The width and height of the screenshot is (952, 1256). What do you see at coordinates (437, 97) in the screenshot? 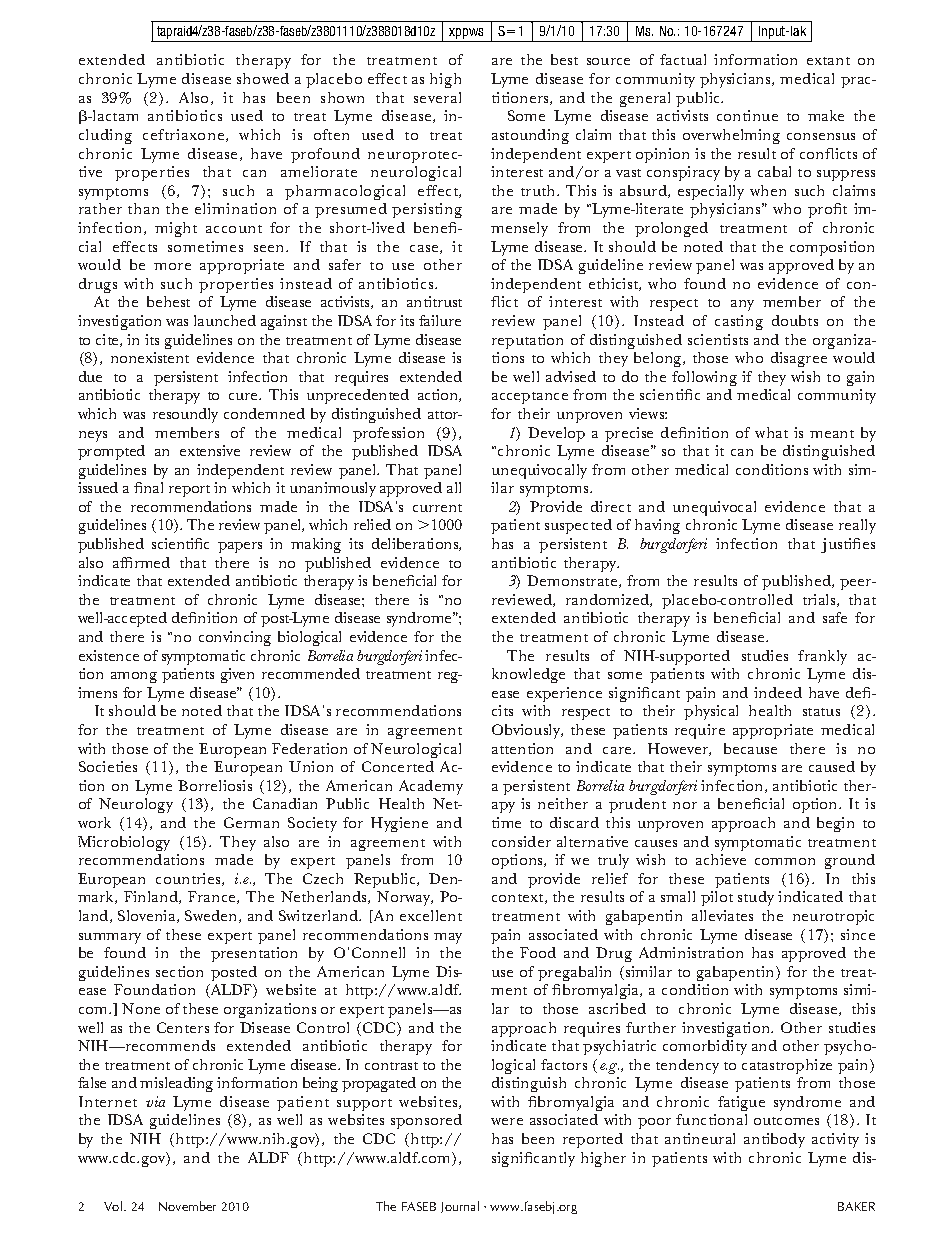
I see `several` at bounding box center [437, 97].
